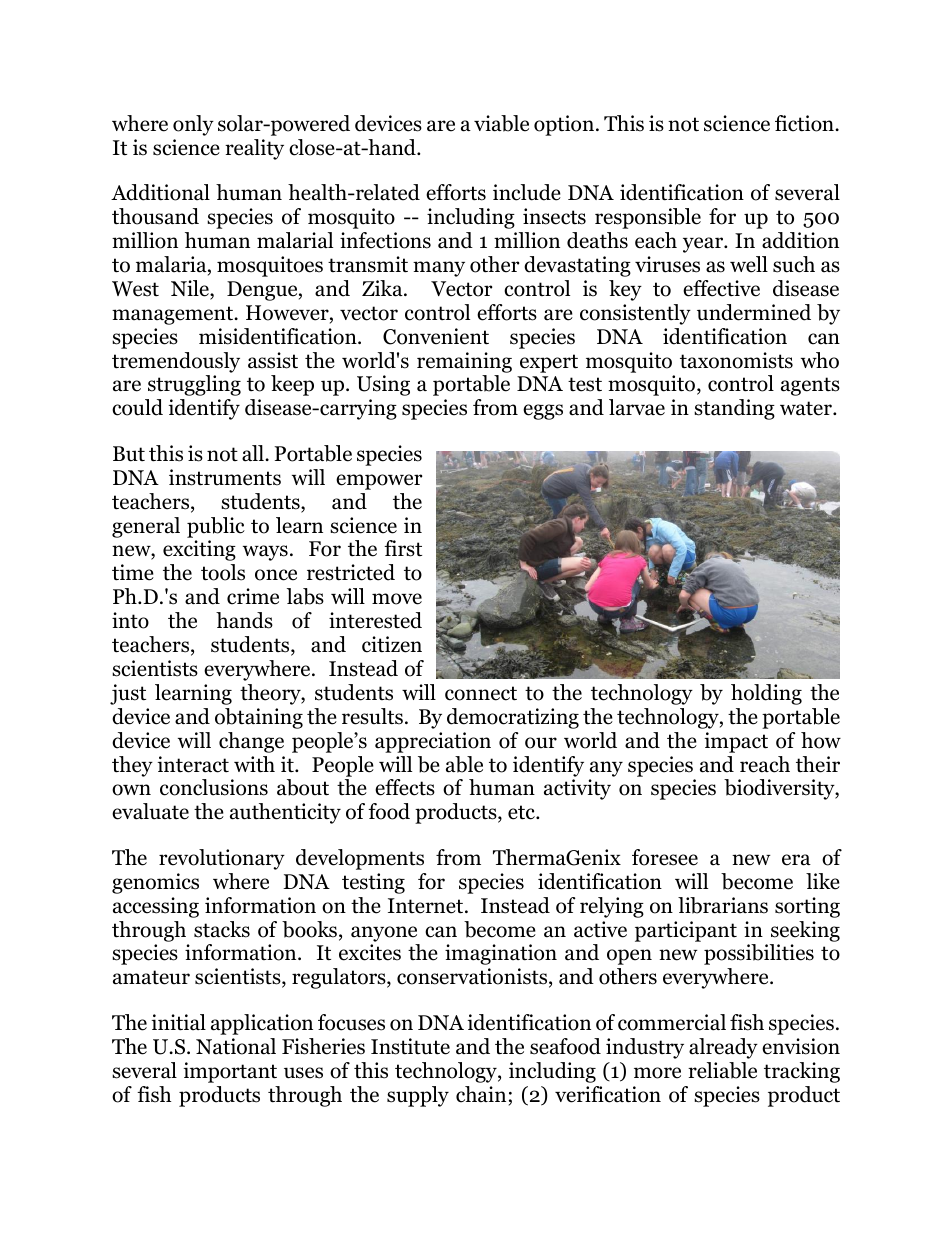 The height and width of the document is (1233, 952). I want to click on foresee, so click(665, 857).
